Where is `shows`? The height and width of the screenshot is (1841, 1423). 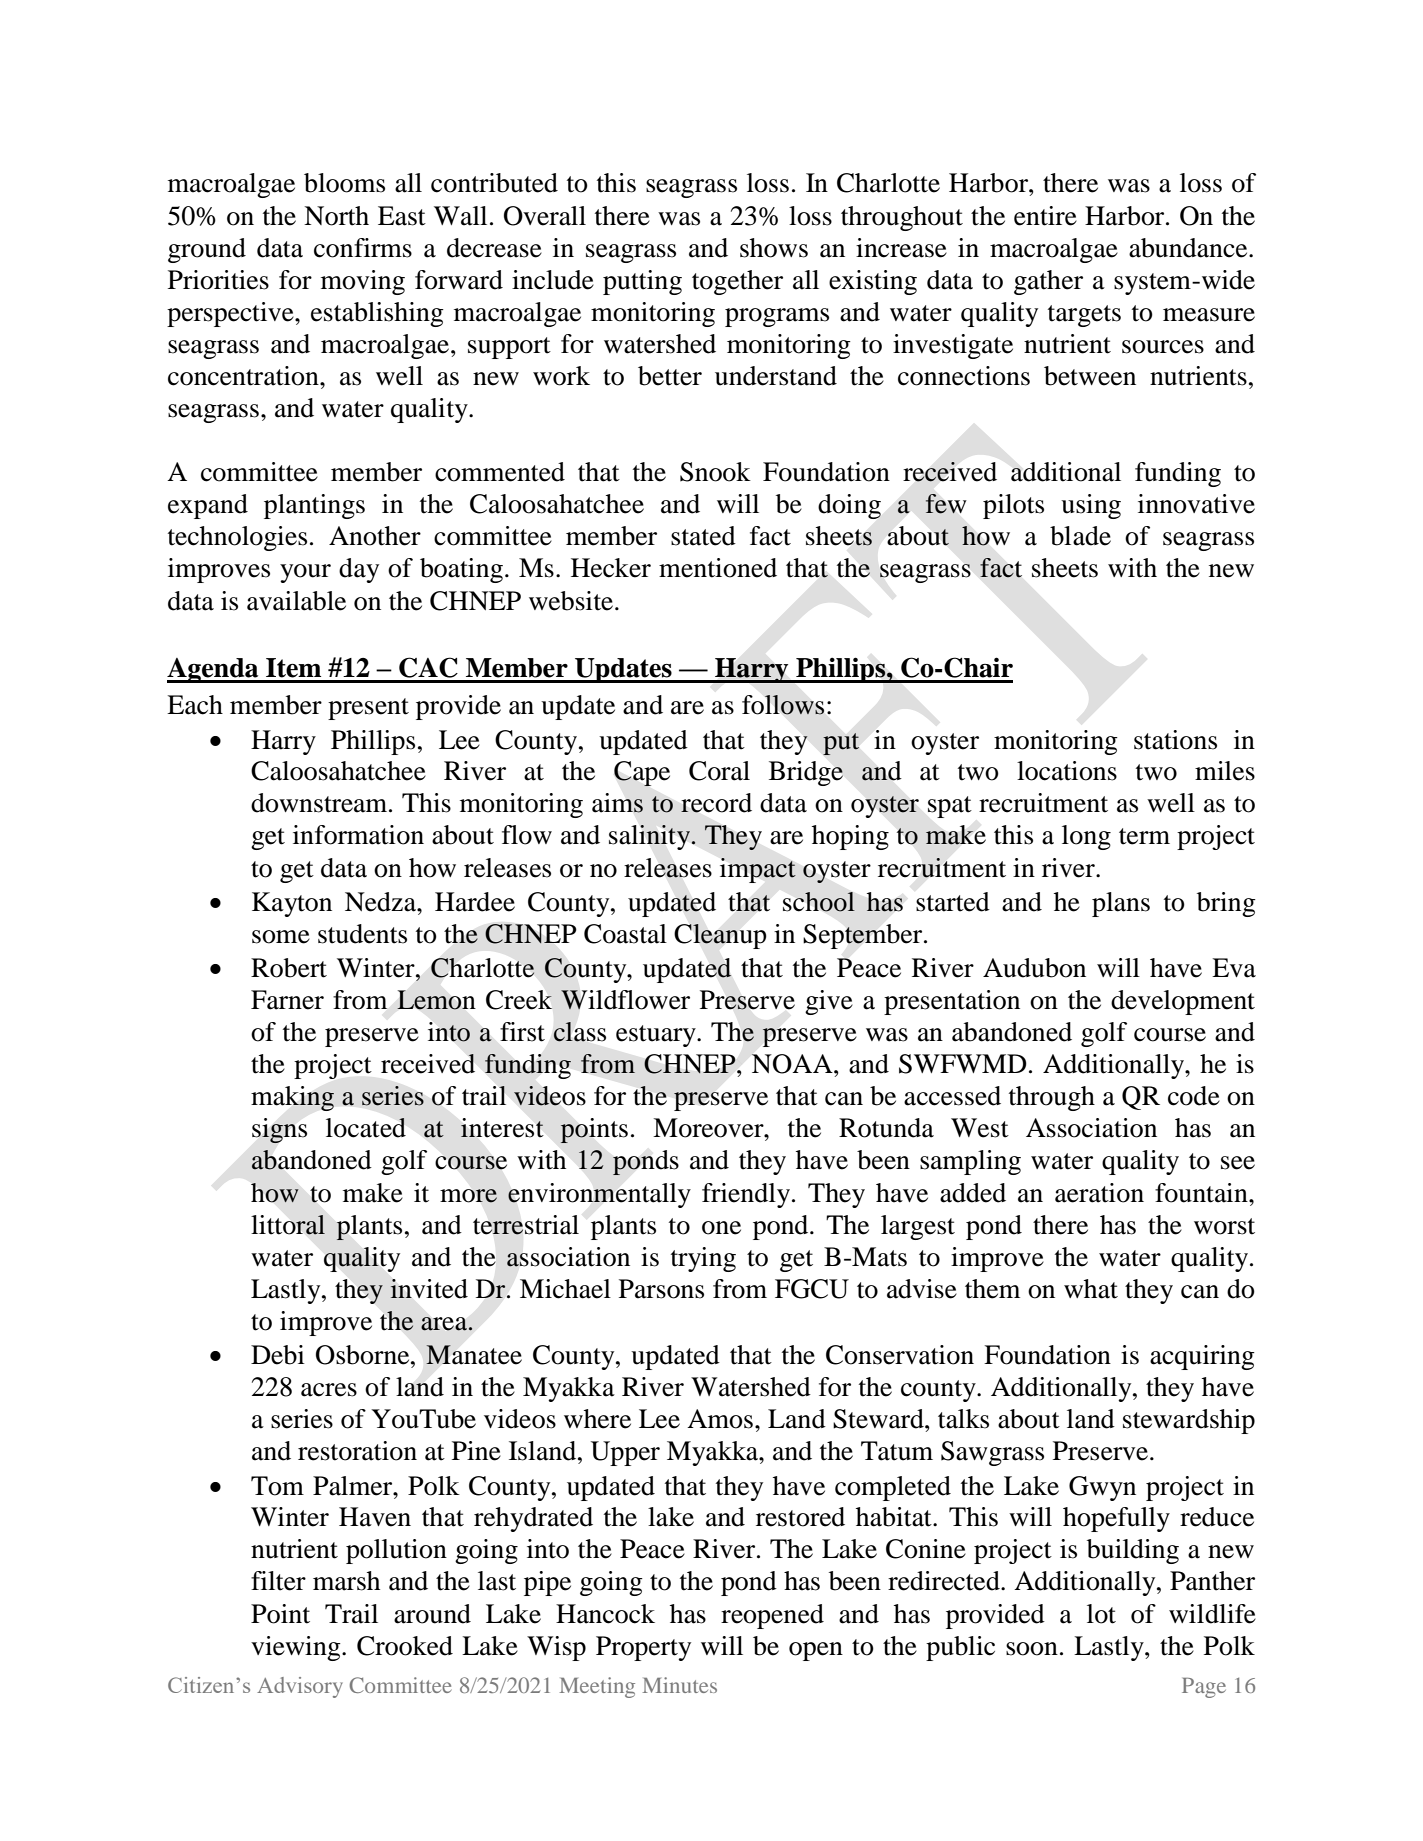
shows is located at coordinates (774, 248).
